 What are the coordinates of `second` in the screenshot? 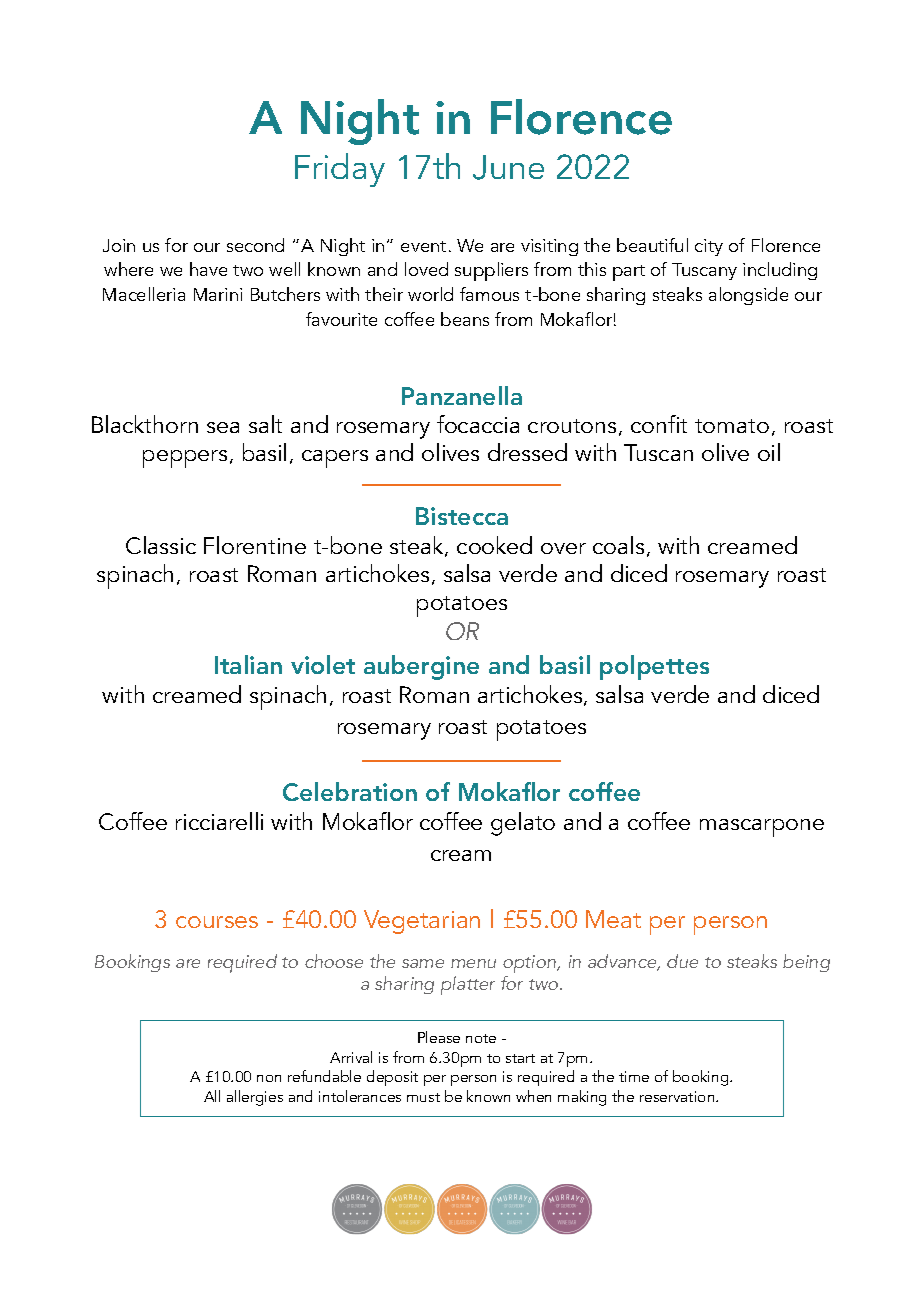 It's located at (255, 245).
